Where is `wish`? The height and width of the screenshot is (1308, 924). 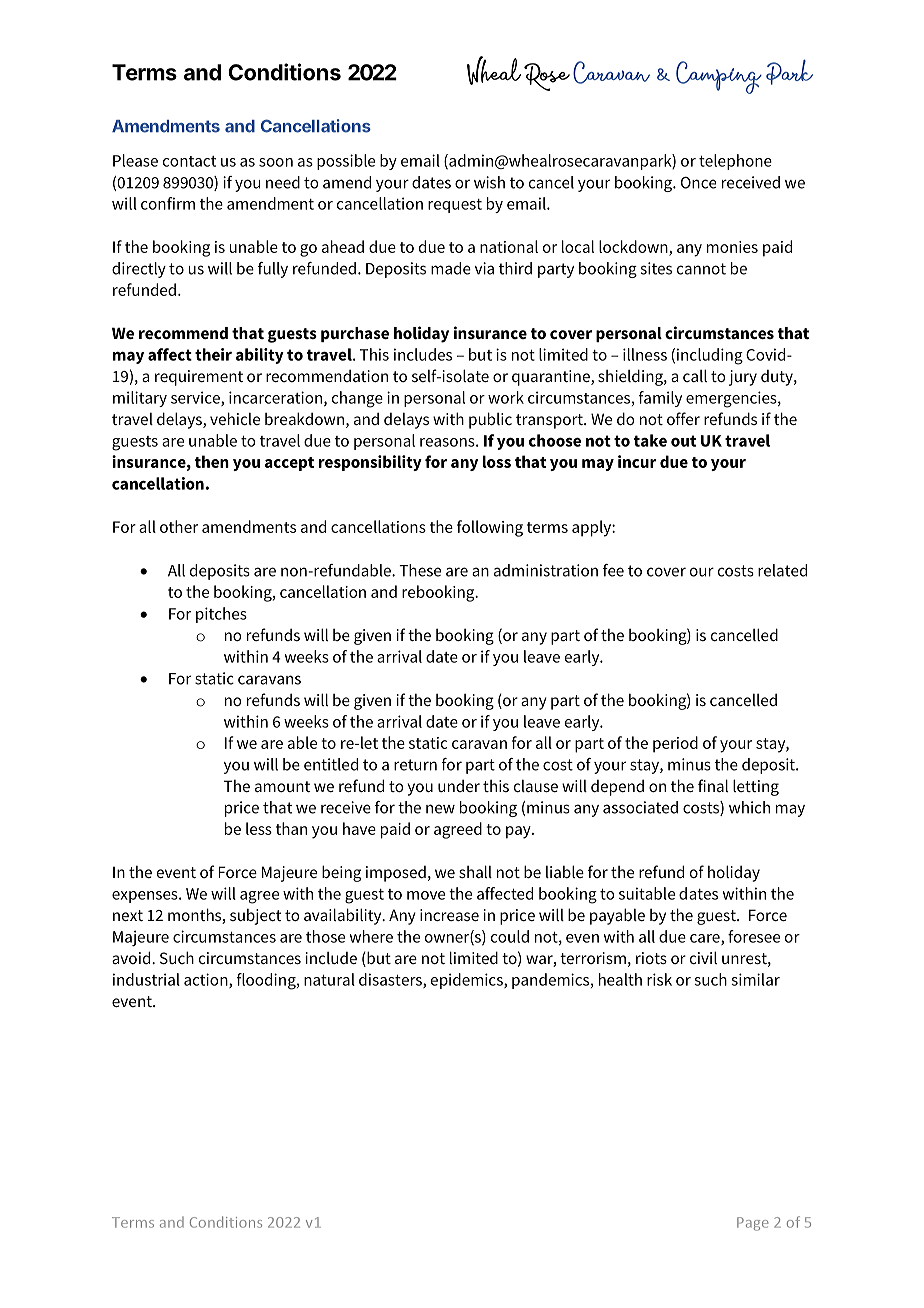
wish is located at coordinates (489, 182).
